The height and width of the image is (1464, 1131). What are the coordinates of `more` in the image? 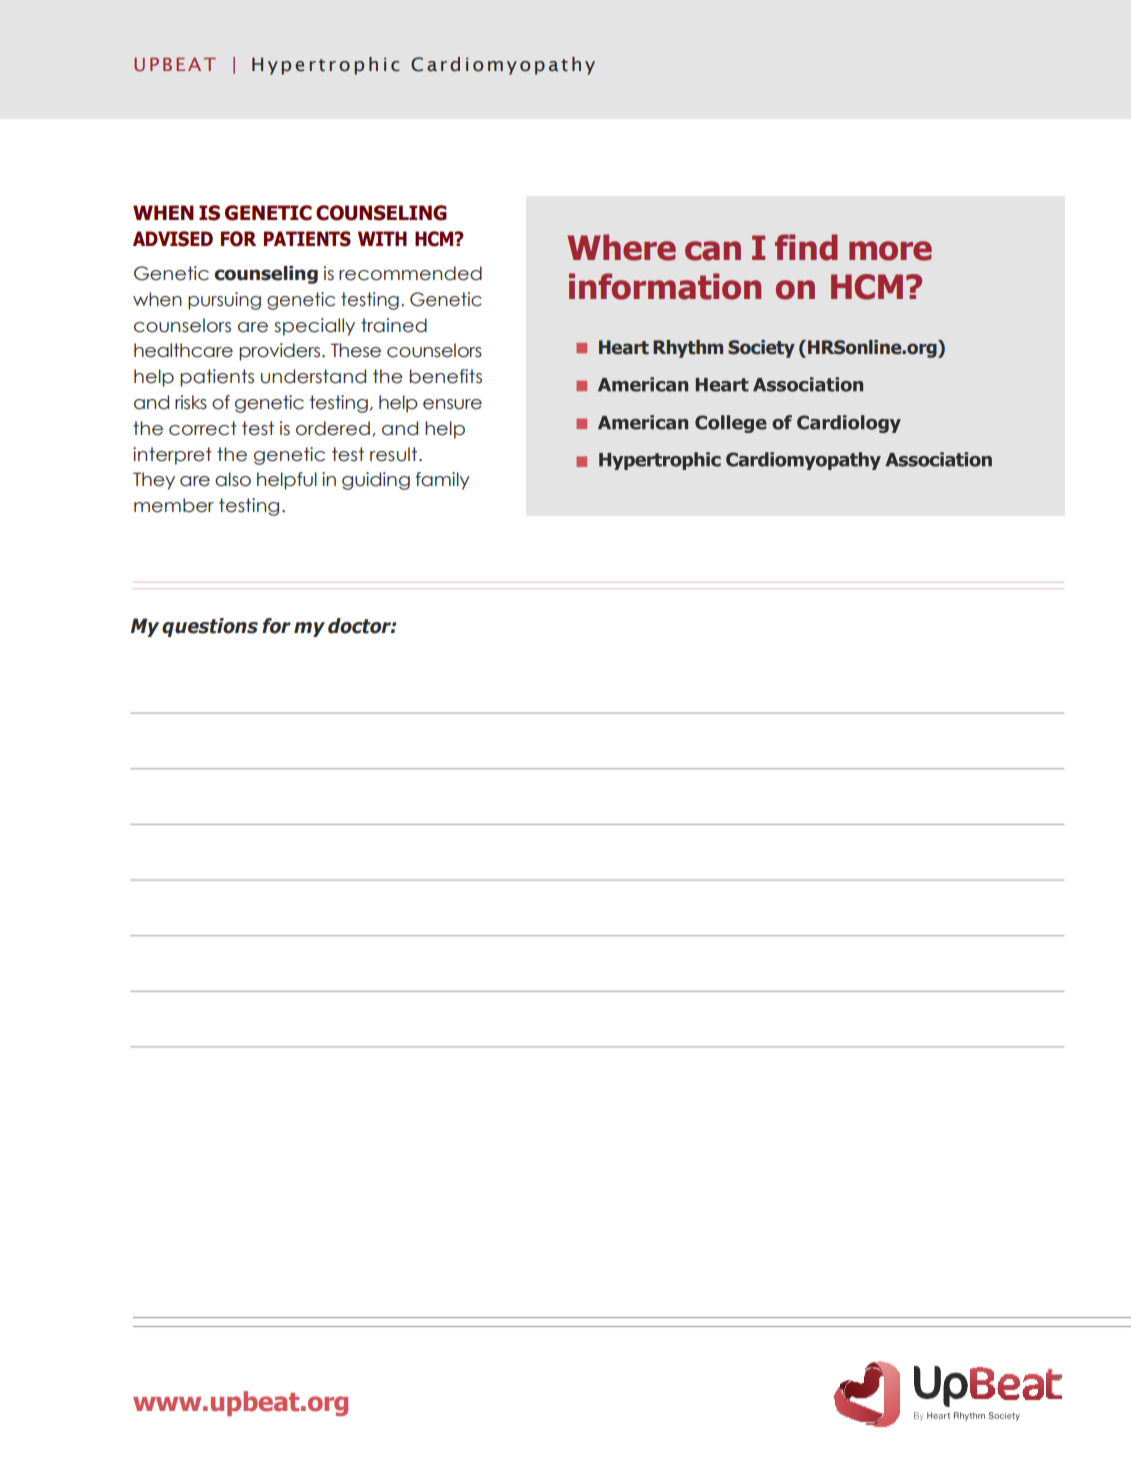 It's located at (890, 251).
